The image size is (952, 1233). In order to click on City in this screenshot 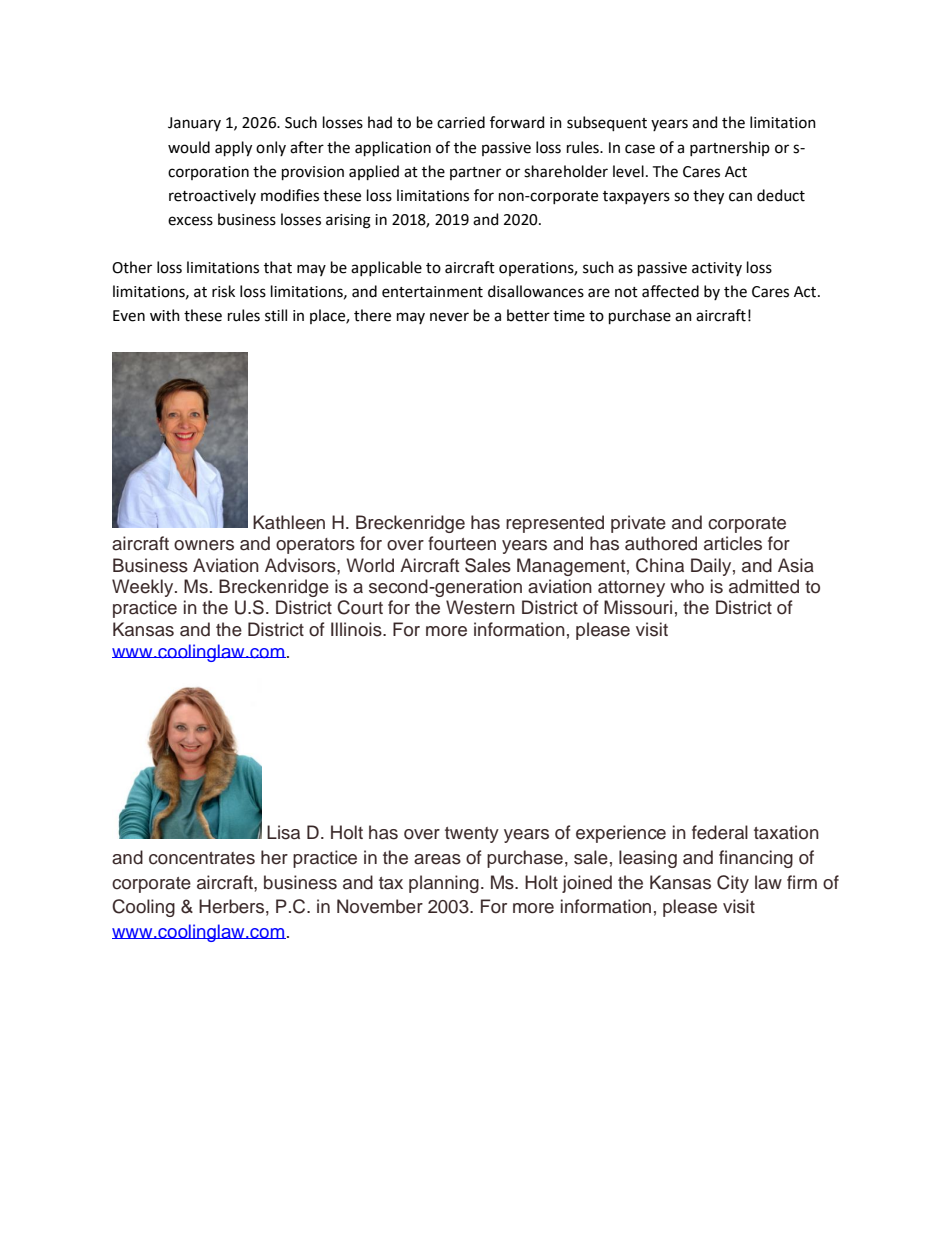, I will do `click(733, 884)`.
